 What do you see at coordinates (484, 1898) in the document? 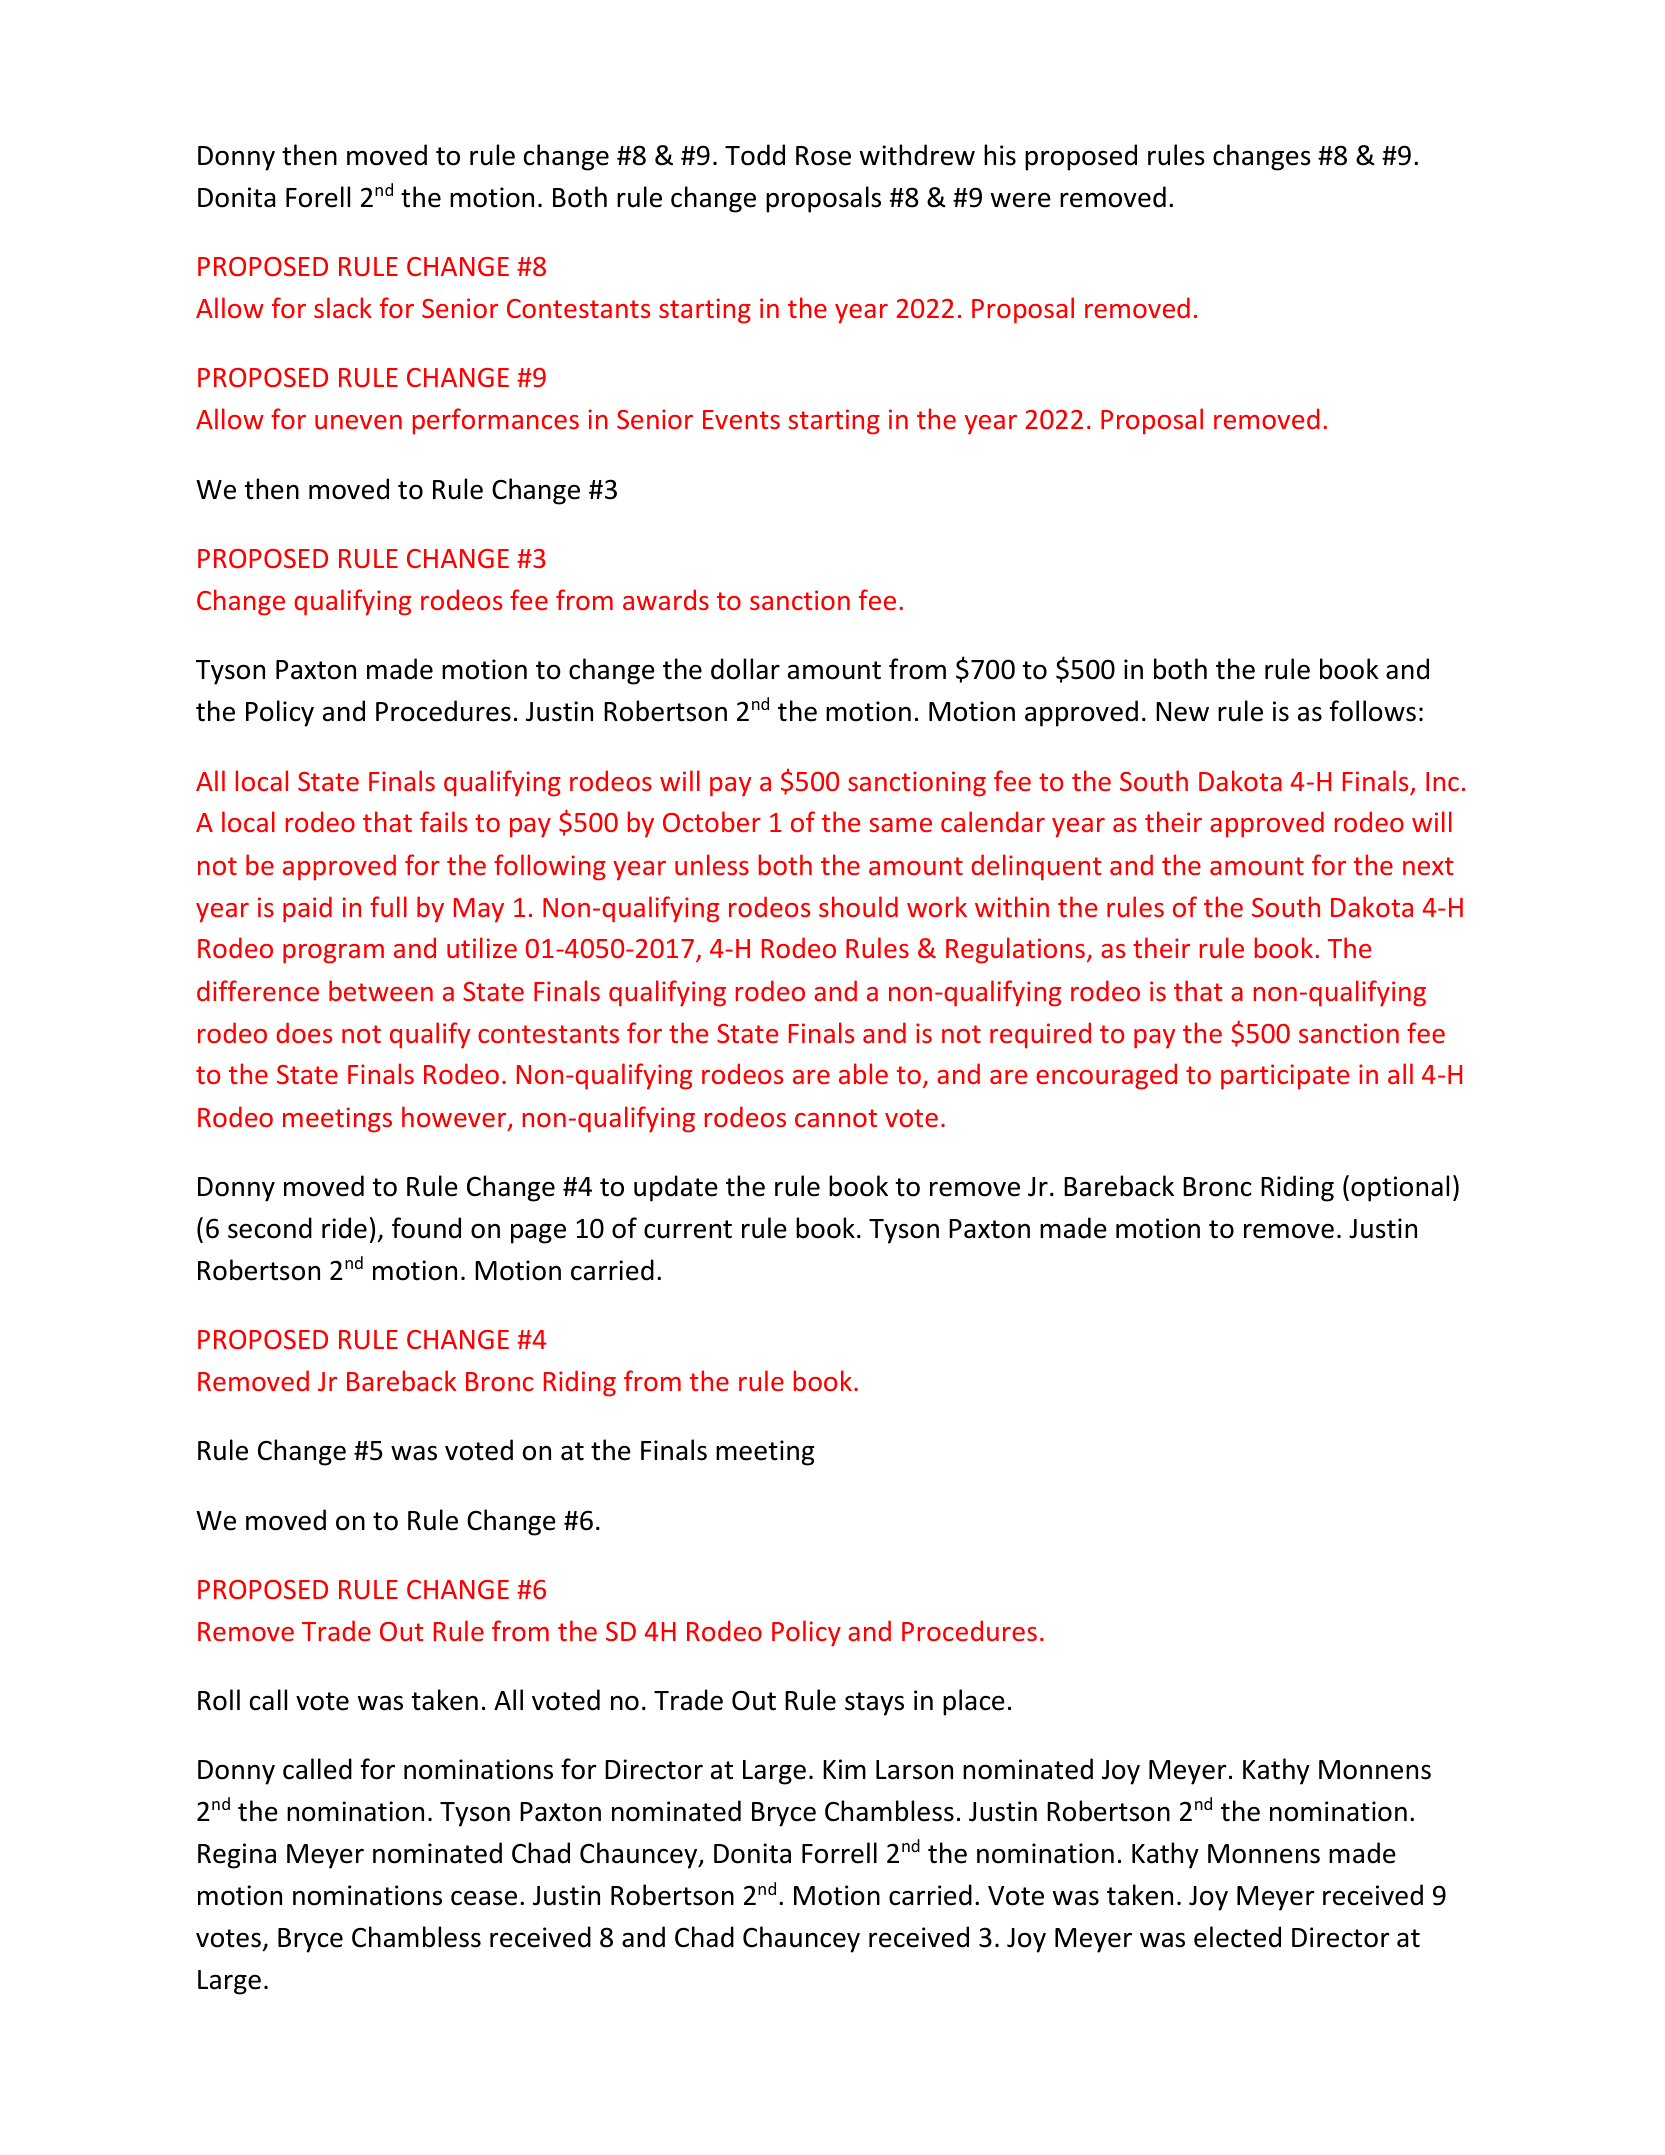
I see `cease` at bounding box center [484, 1898].
